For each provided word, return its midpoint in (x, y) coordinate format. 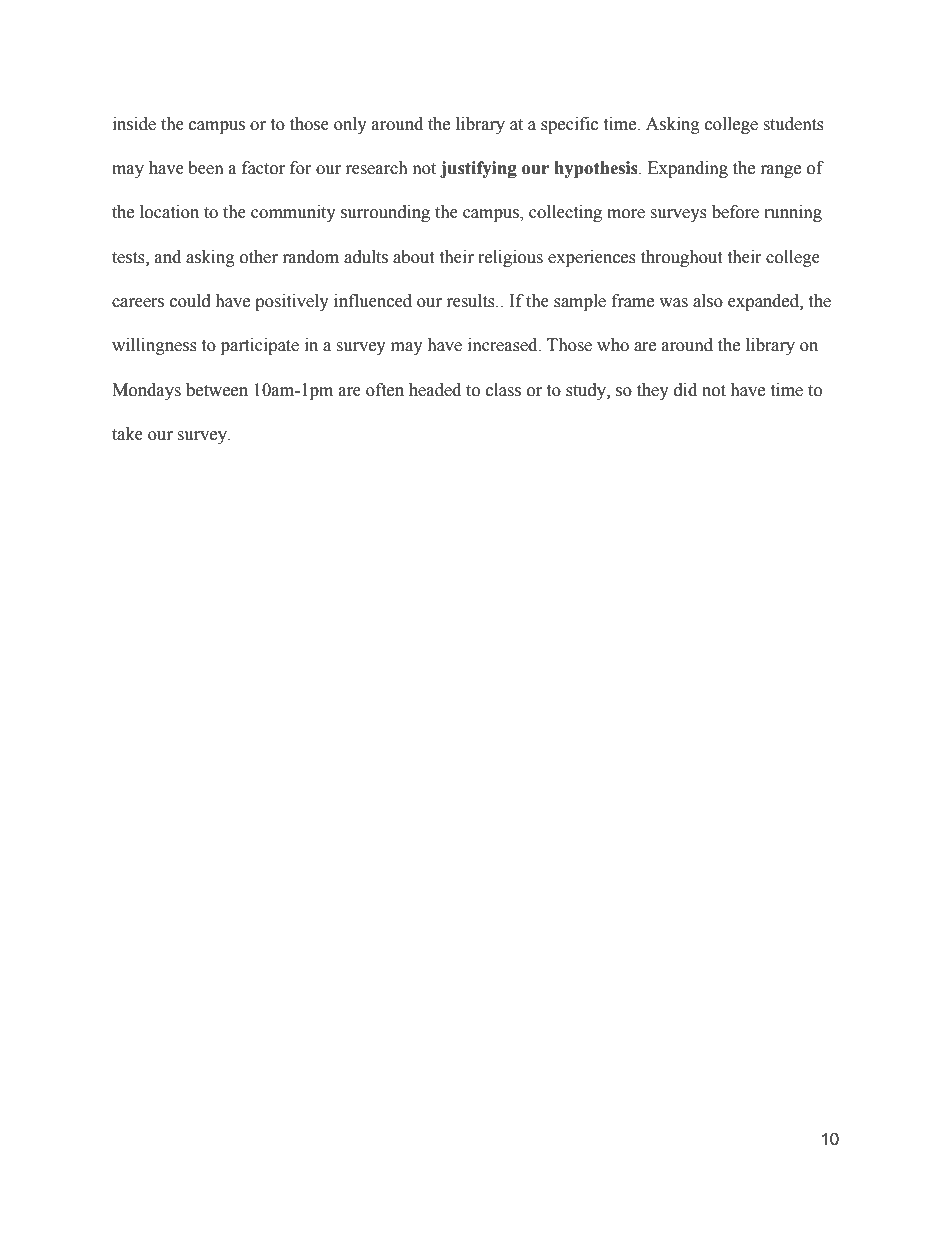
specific (569, 125)
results (472, 301)
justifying (478, 169)
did (685, 390)
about (413, 257)
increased (504, 345)
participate (260, 346)
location (169, 212)
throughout (681, 258)
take (127, 434)
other (259, 257)
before (735, 212)
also (708, 301)
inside (134, 124)
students (793, 124)
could (190, 301)
